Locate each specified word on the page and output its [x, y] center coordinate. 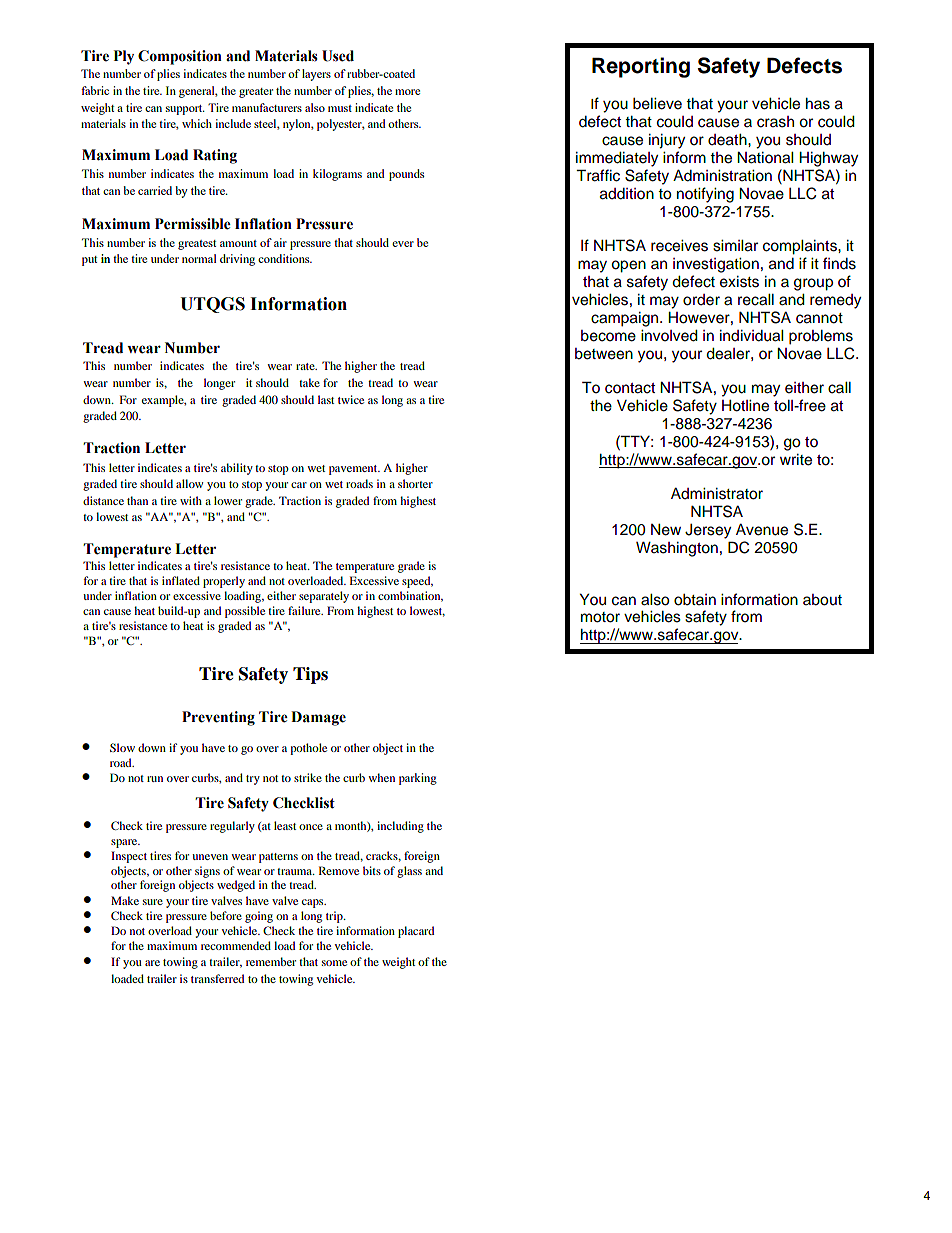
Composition [180, 57]
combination [410, 596]
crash [775, 122]
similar [735, 246]
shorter [415, 483]
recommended [236, 945]
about [822, 600]
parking [418, 779]
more [407, 92]
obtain [695, 600]
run [155, 779]
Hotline [745, 406]
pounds [406, 175]
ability [237, 469]
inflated [181, 580]
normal [199, 258]
